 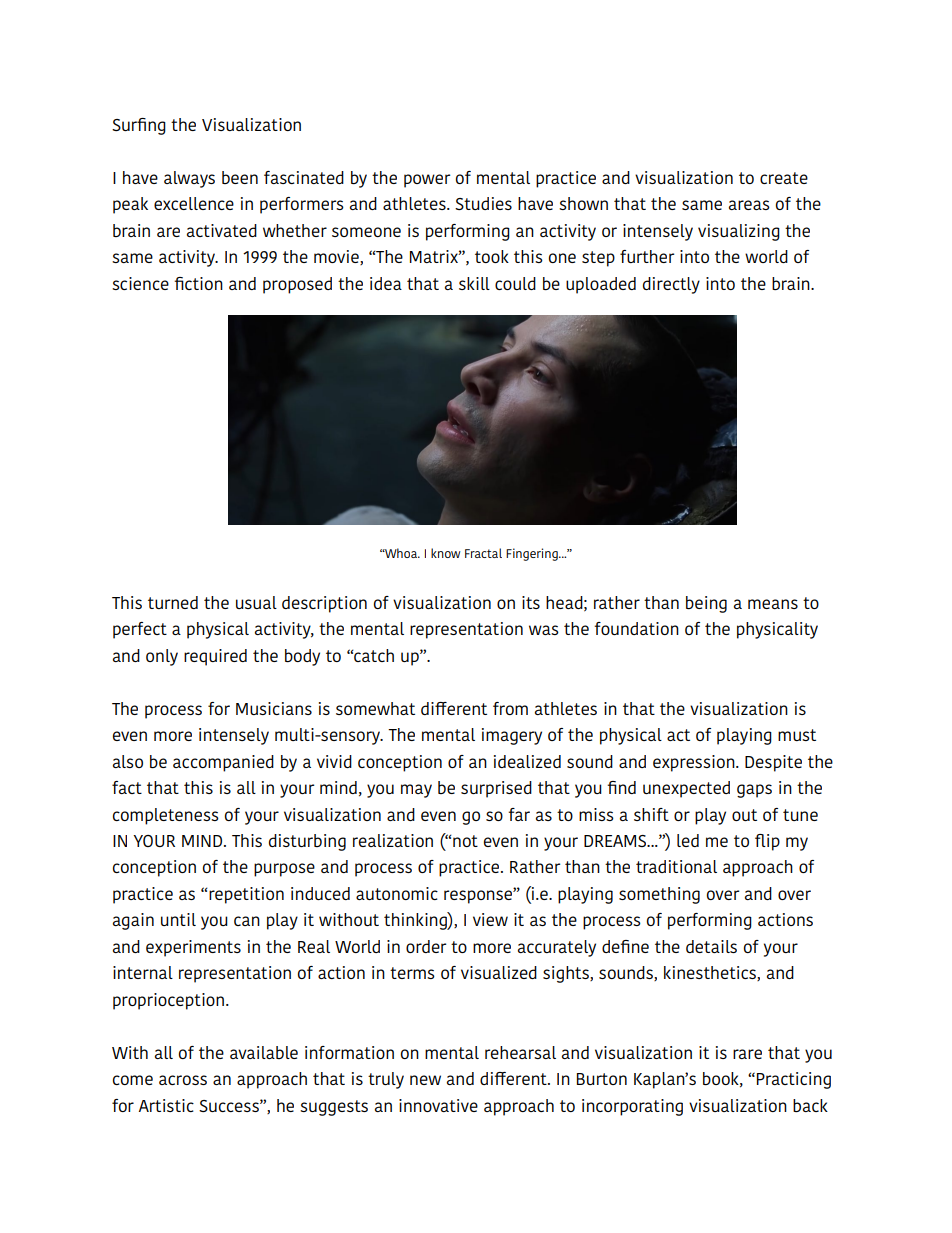 What do you see at coordinates (706, 604) in the page?
I see `being` at bounding box center [706, 604].
